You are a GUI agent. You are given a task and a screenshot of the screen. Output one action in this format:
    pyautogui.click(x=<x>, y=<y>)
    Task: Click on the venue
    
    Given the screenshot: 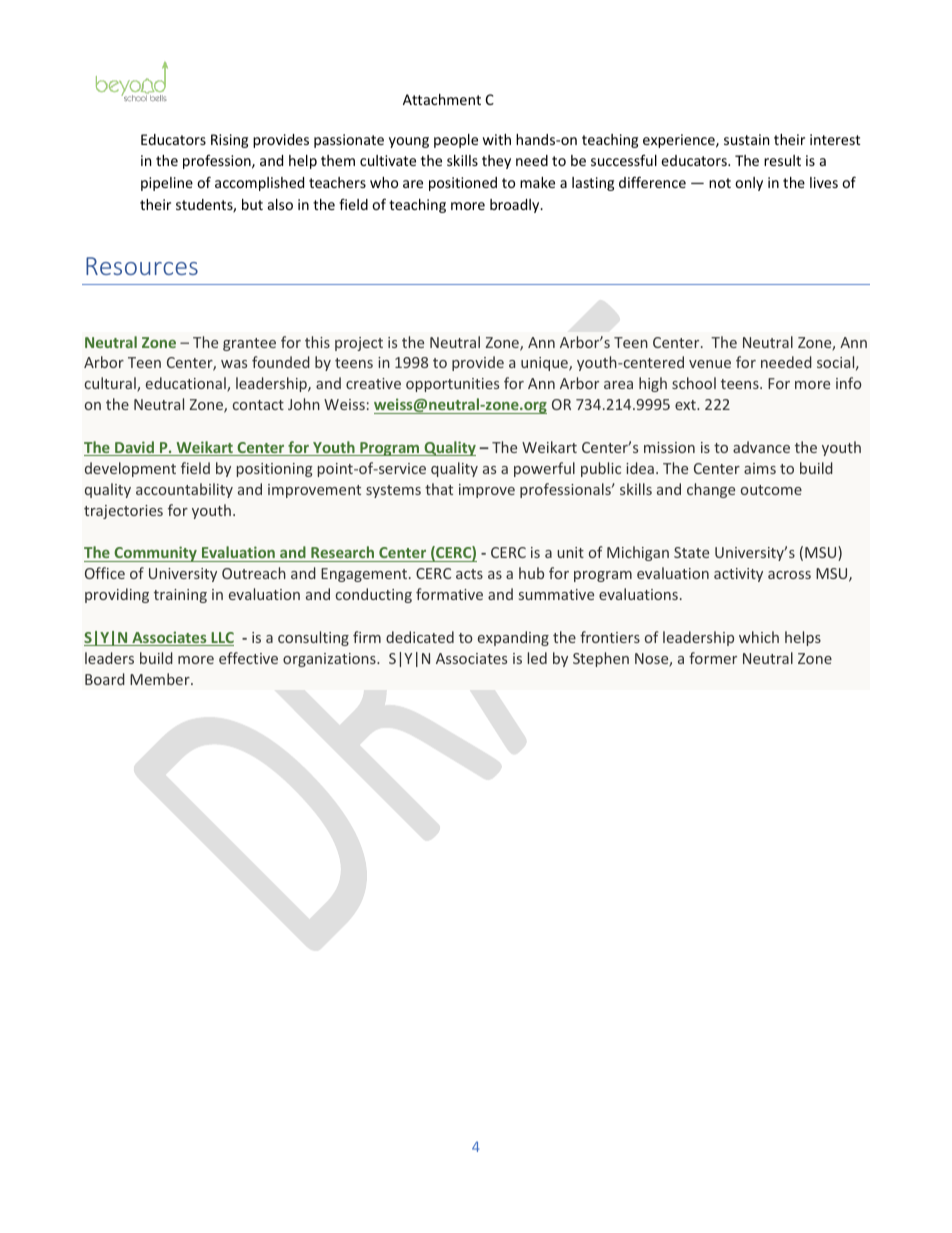 What is the action you would take?
    pyautogui.click(x=710, y=364)
